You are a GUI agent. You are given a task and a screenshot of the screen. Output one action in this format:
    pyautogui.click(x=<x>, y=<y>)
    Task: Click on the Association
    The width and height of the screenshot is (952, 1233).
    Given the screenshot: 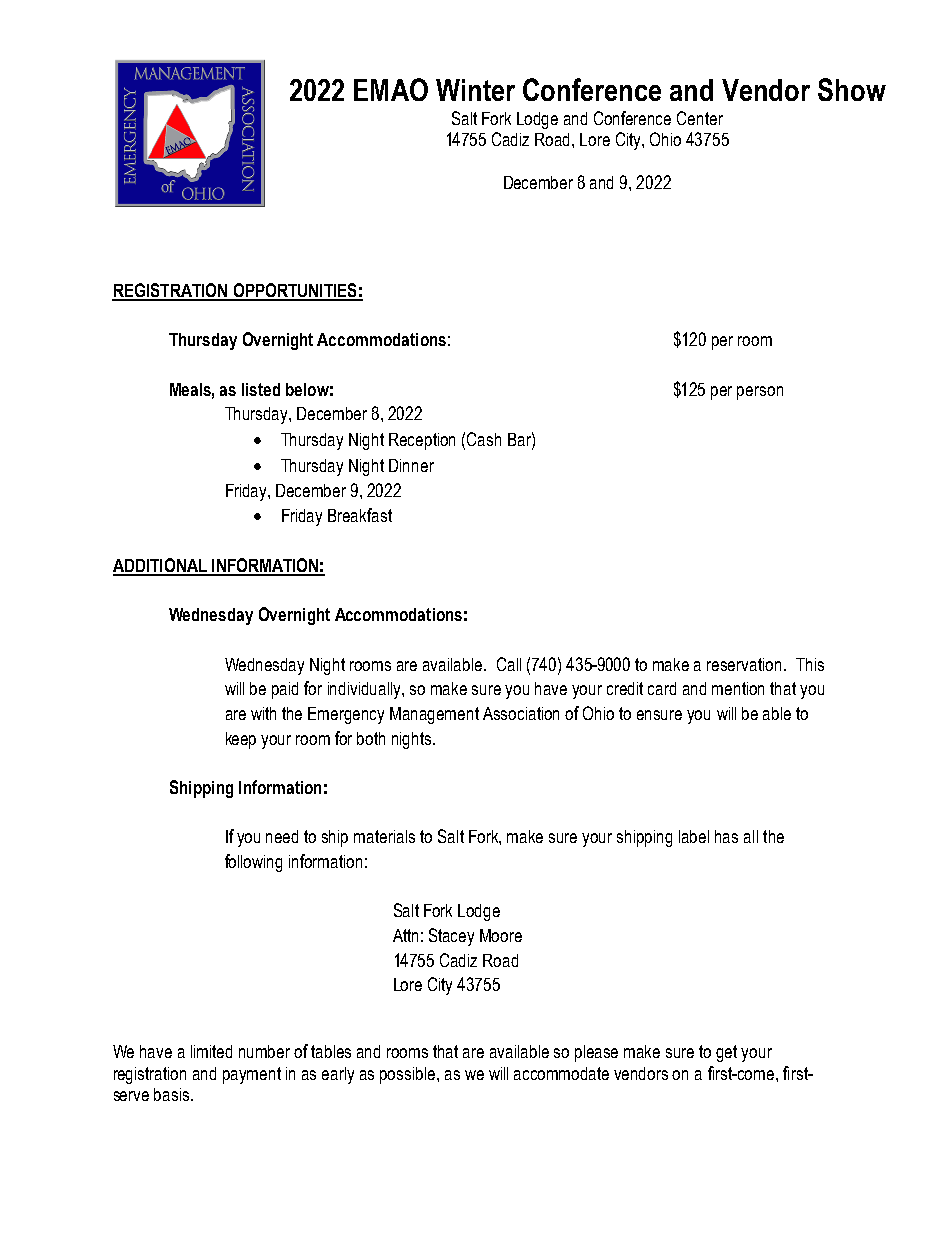 What is the action you would take?
    pyautogui.click(x=521, y=713)
